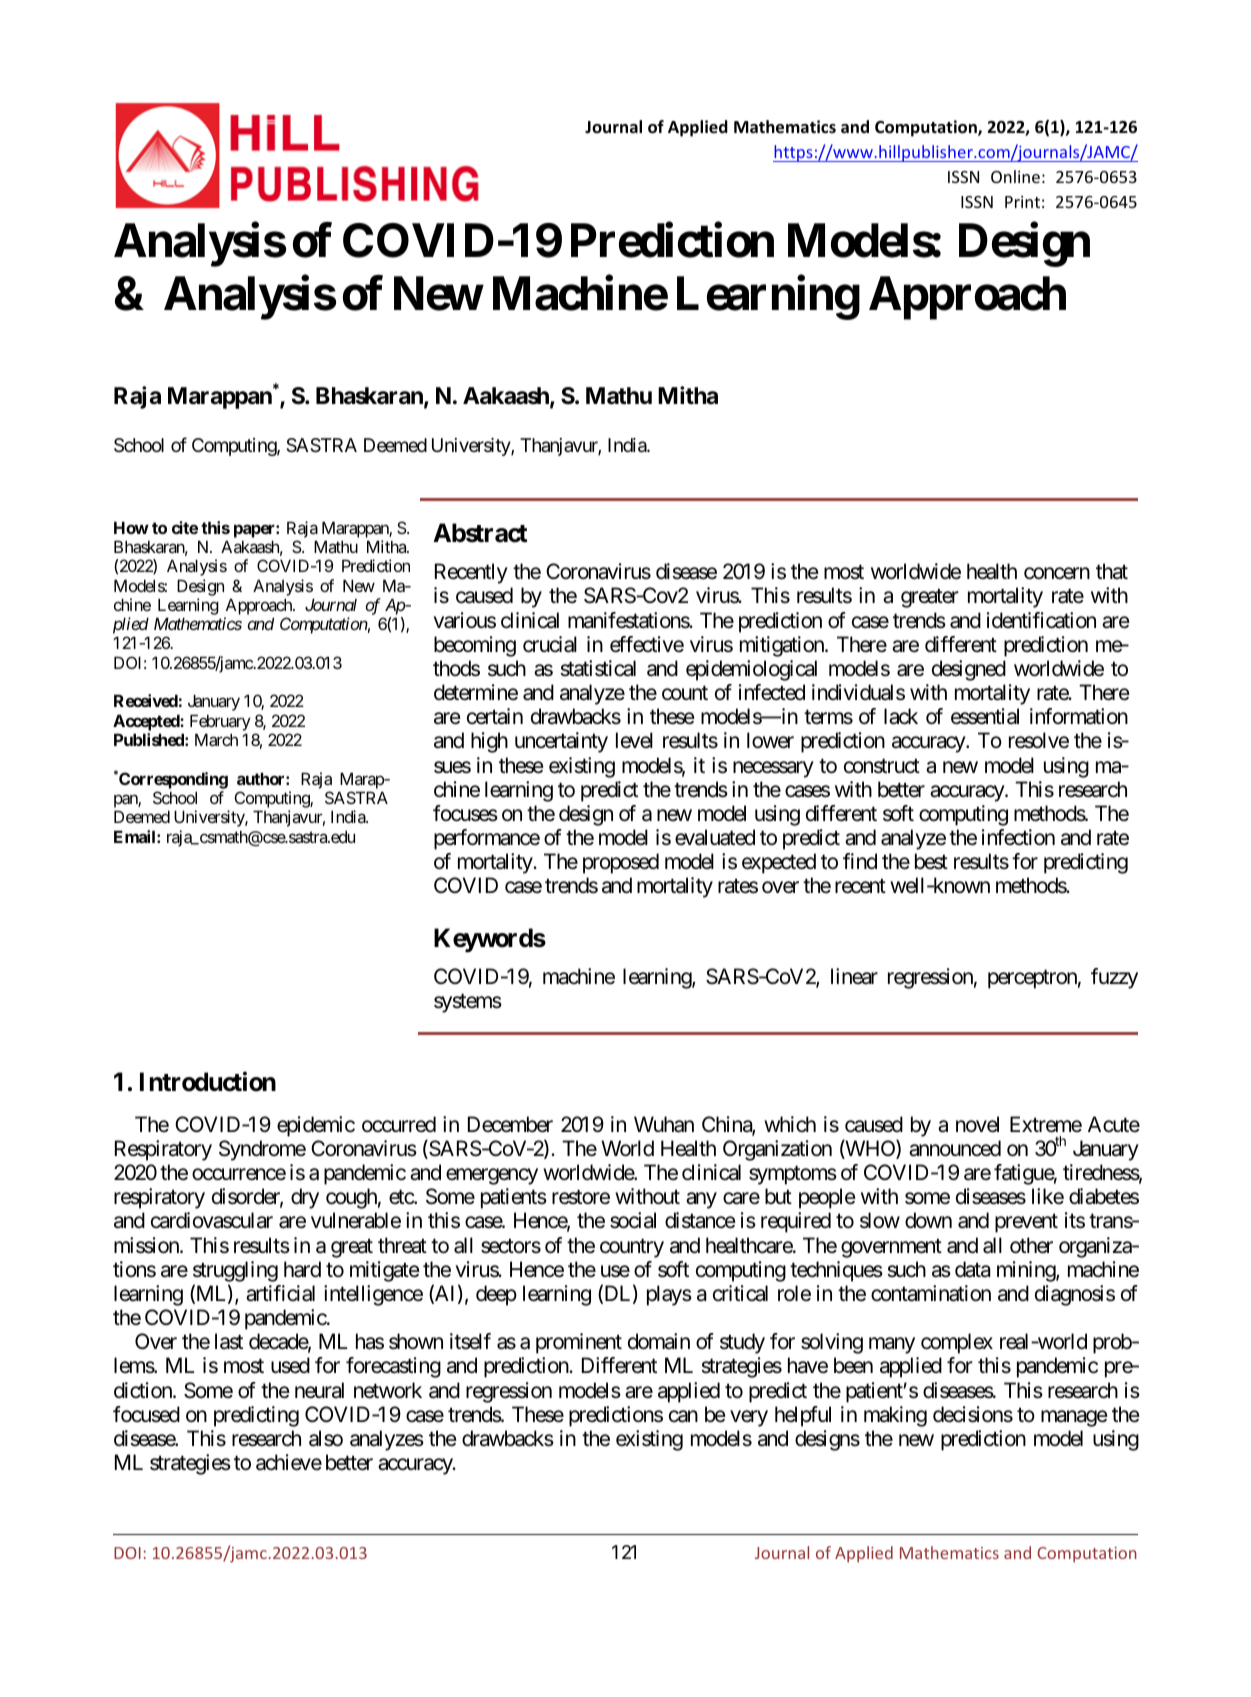  What do you see at coordinates (185, 527) in the screenshot?
I see `cite` at bounding box center [185, 527].
